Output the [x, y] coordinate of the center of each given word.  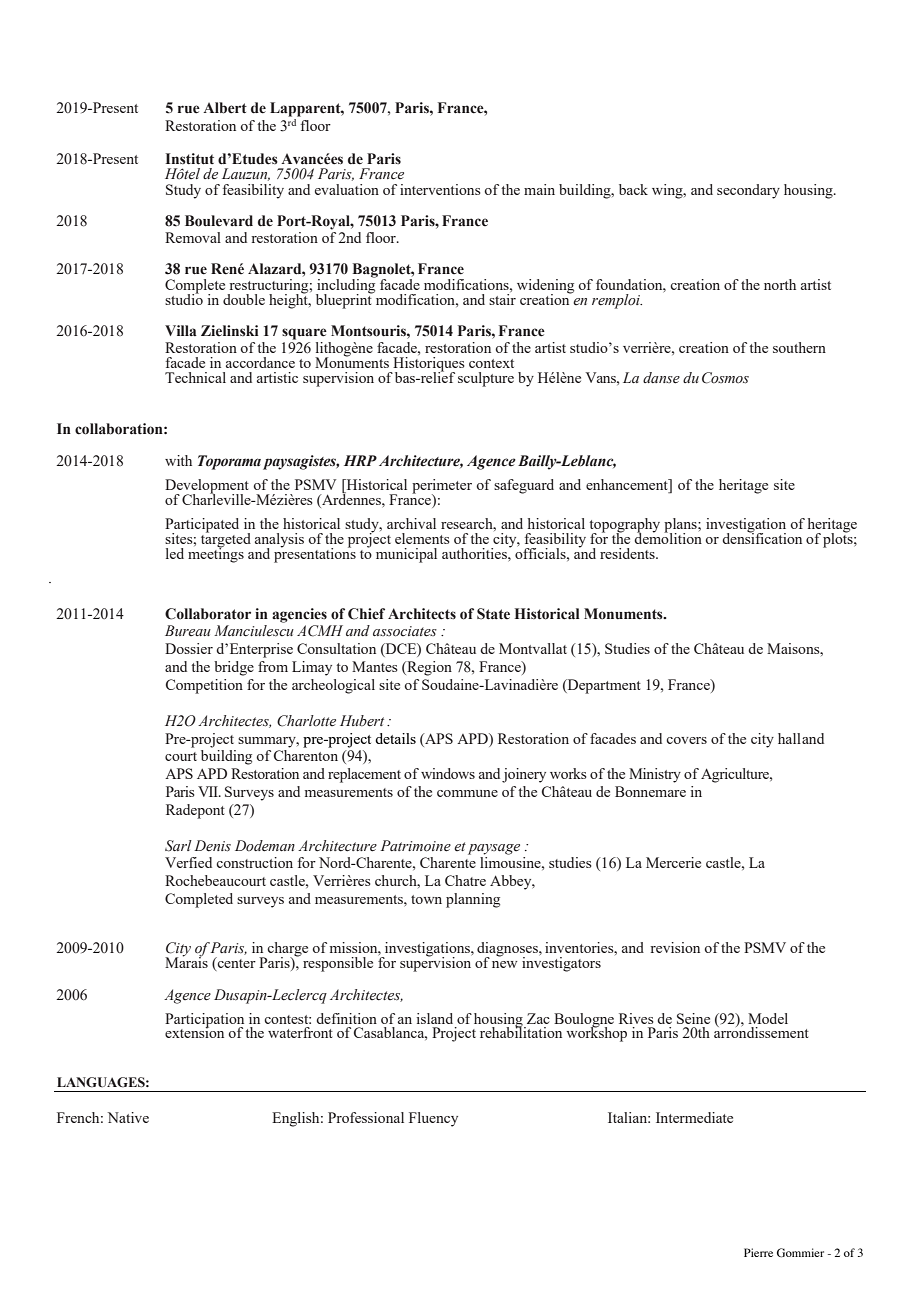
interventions [440, 189]
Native [128, 1117]
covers [686, 740]
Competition [204, 686]
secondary [748, 191]
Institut [190, 159]
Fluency [433, 1119]
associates [405, 631]
